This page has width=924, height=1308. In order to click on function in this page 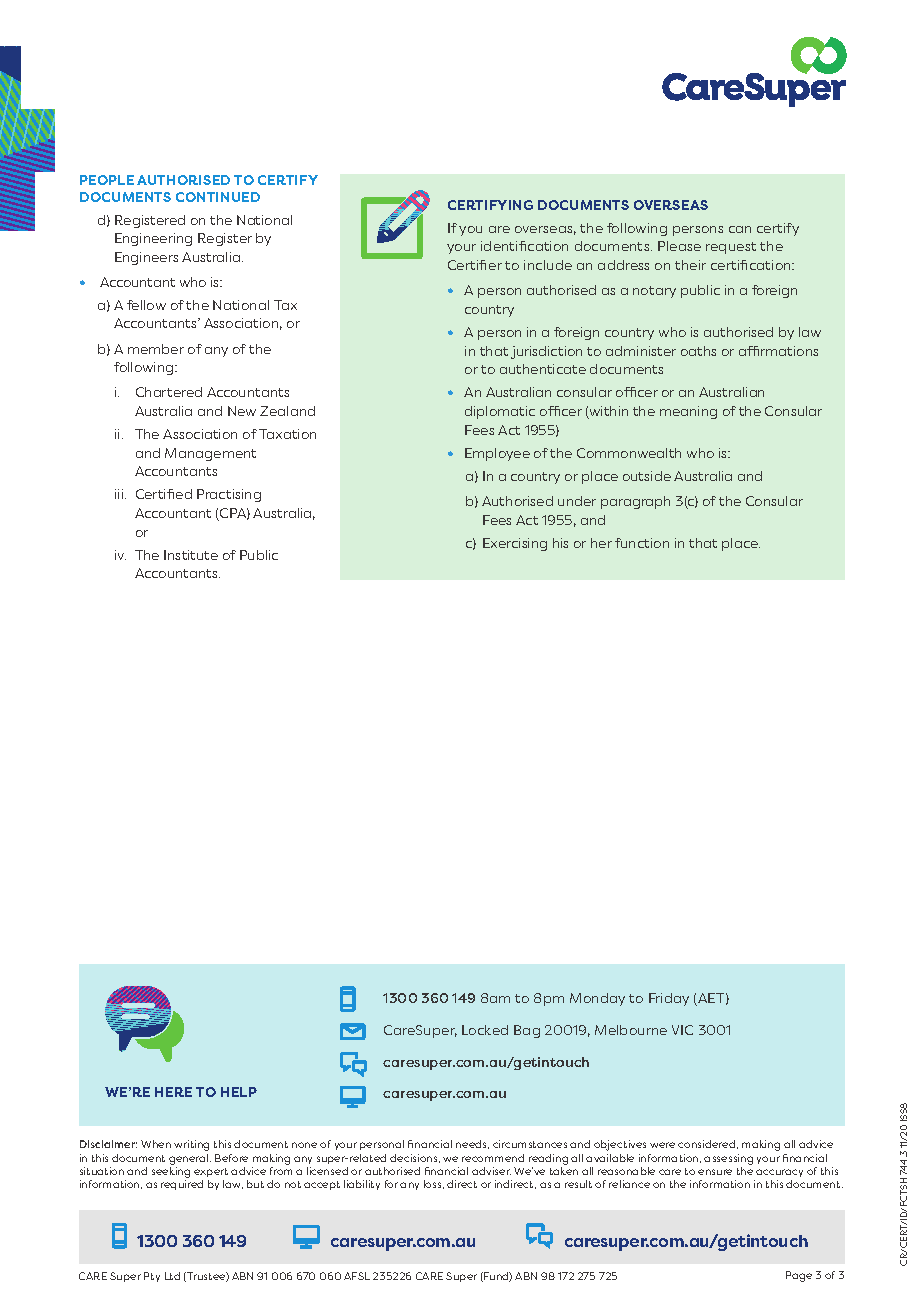, I will do `click(642, 543)`.
